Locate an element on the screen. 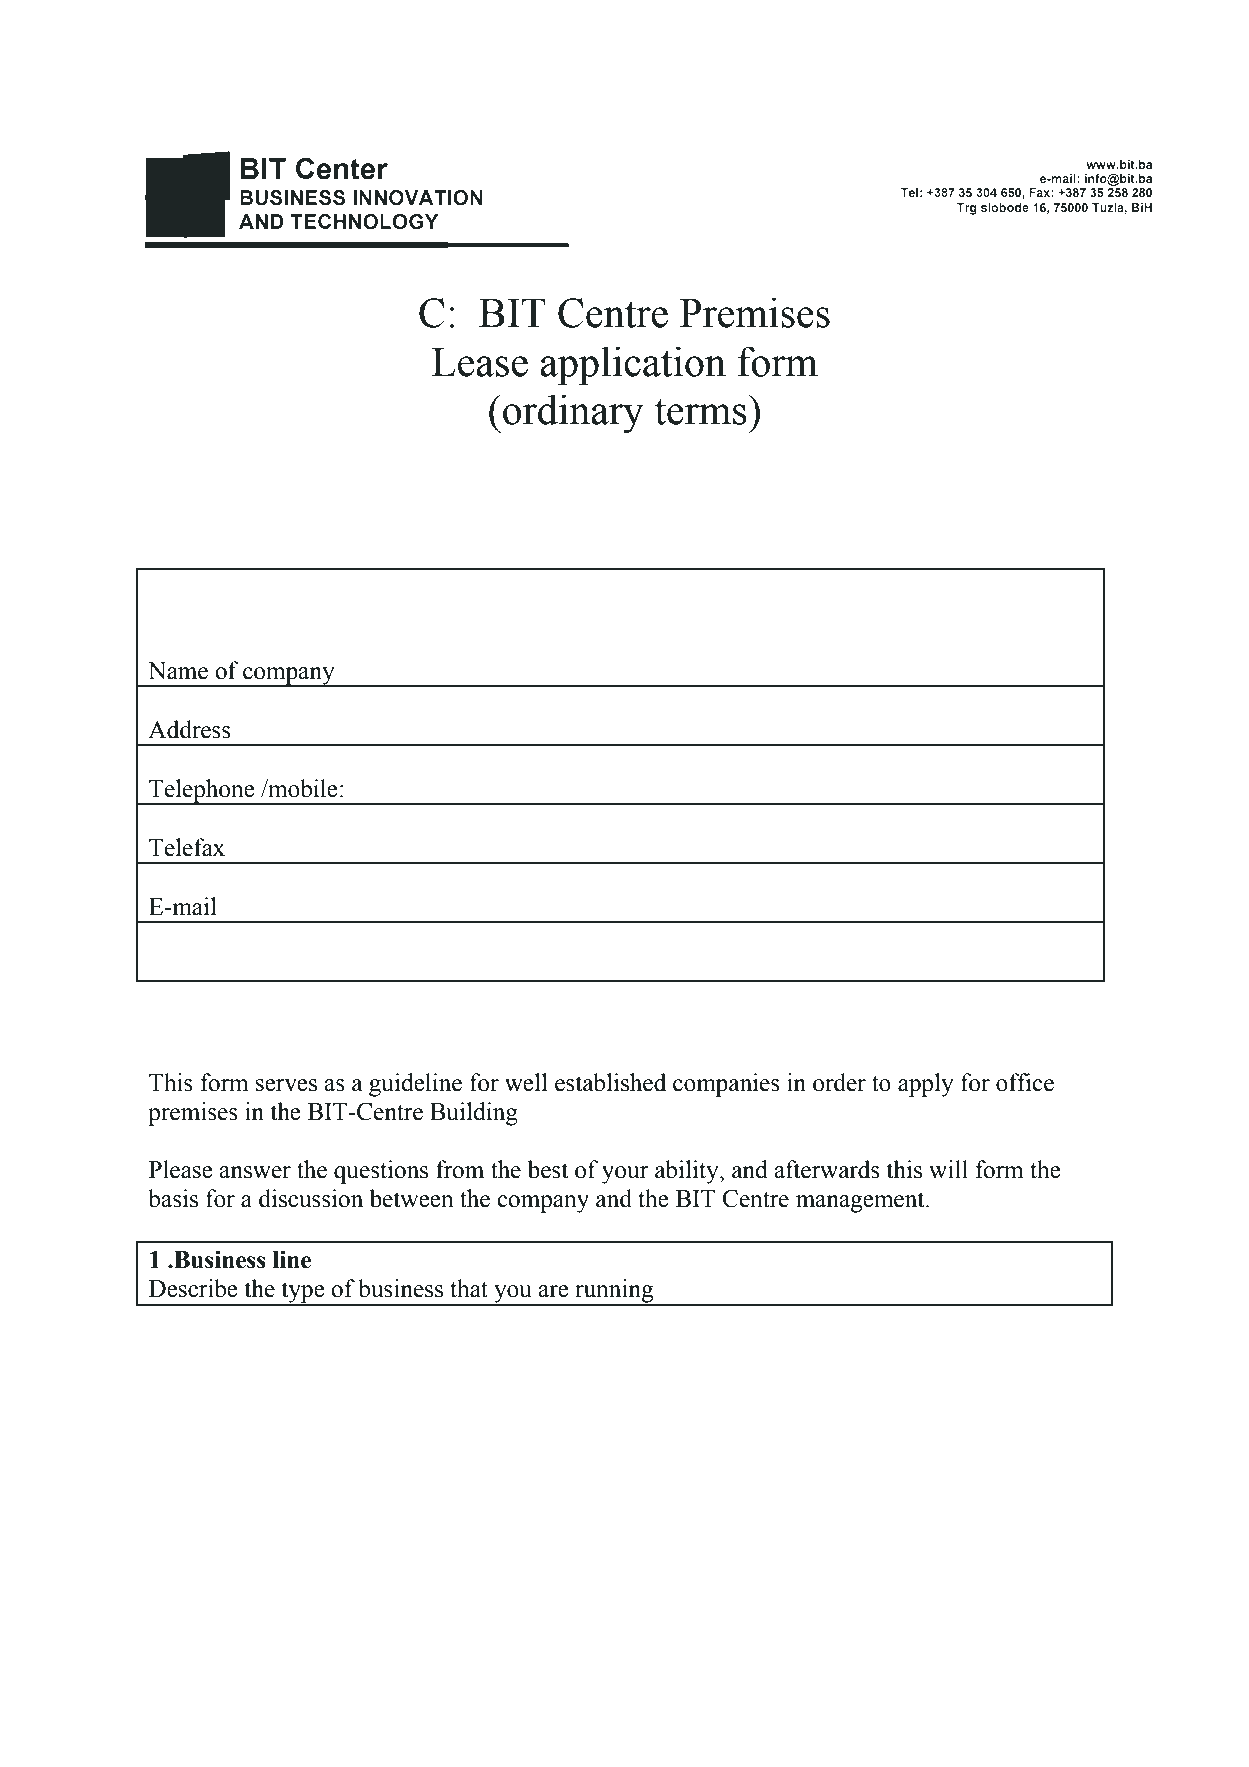 Image resolution: width=1249 pixels, height=1767 pixels. ordinary is located at coordinates (573, 413).
